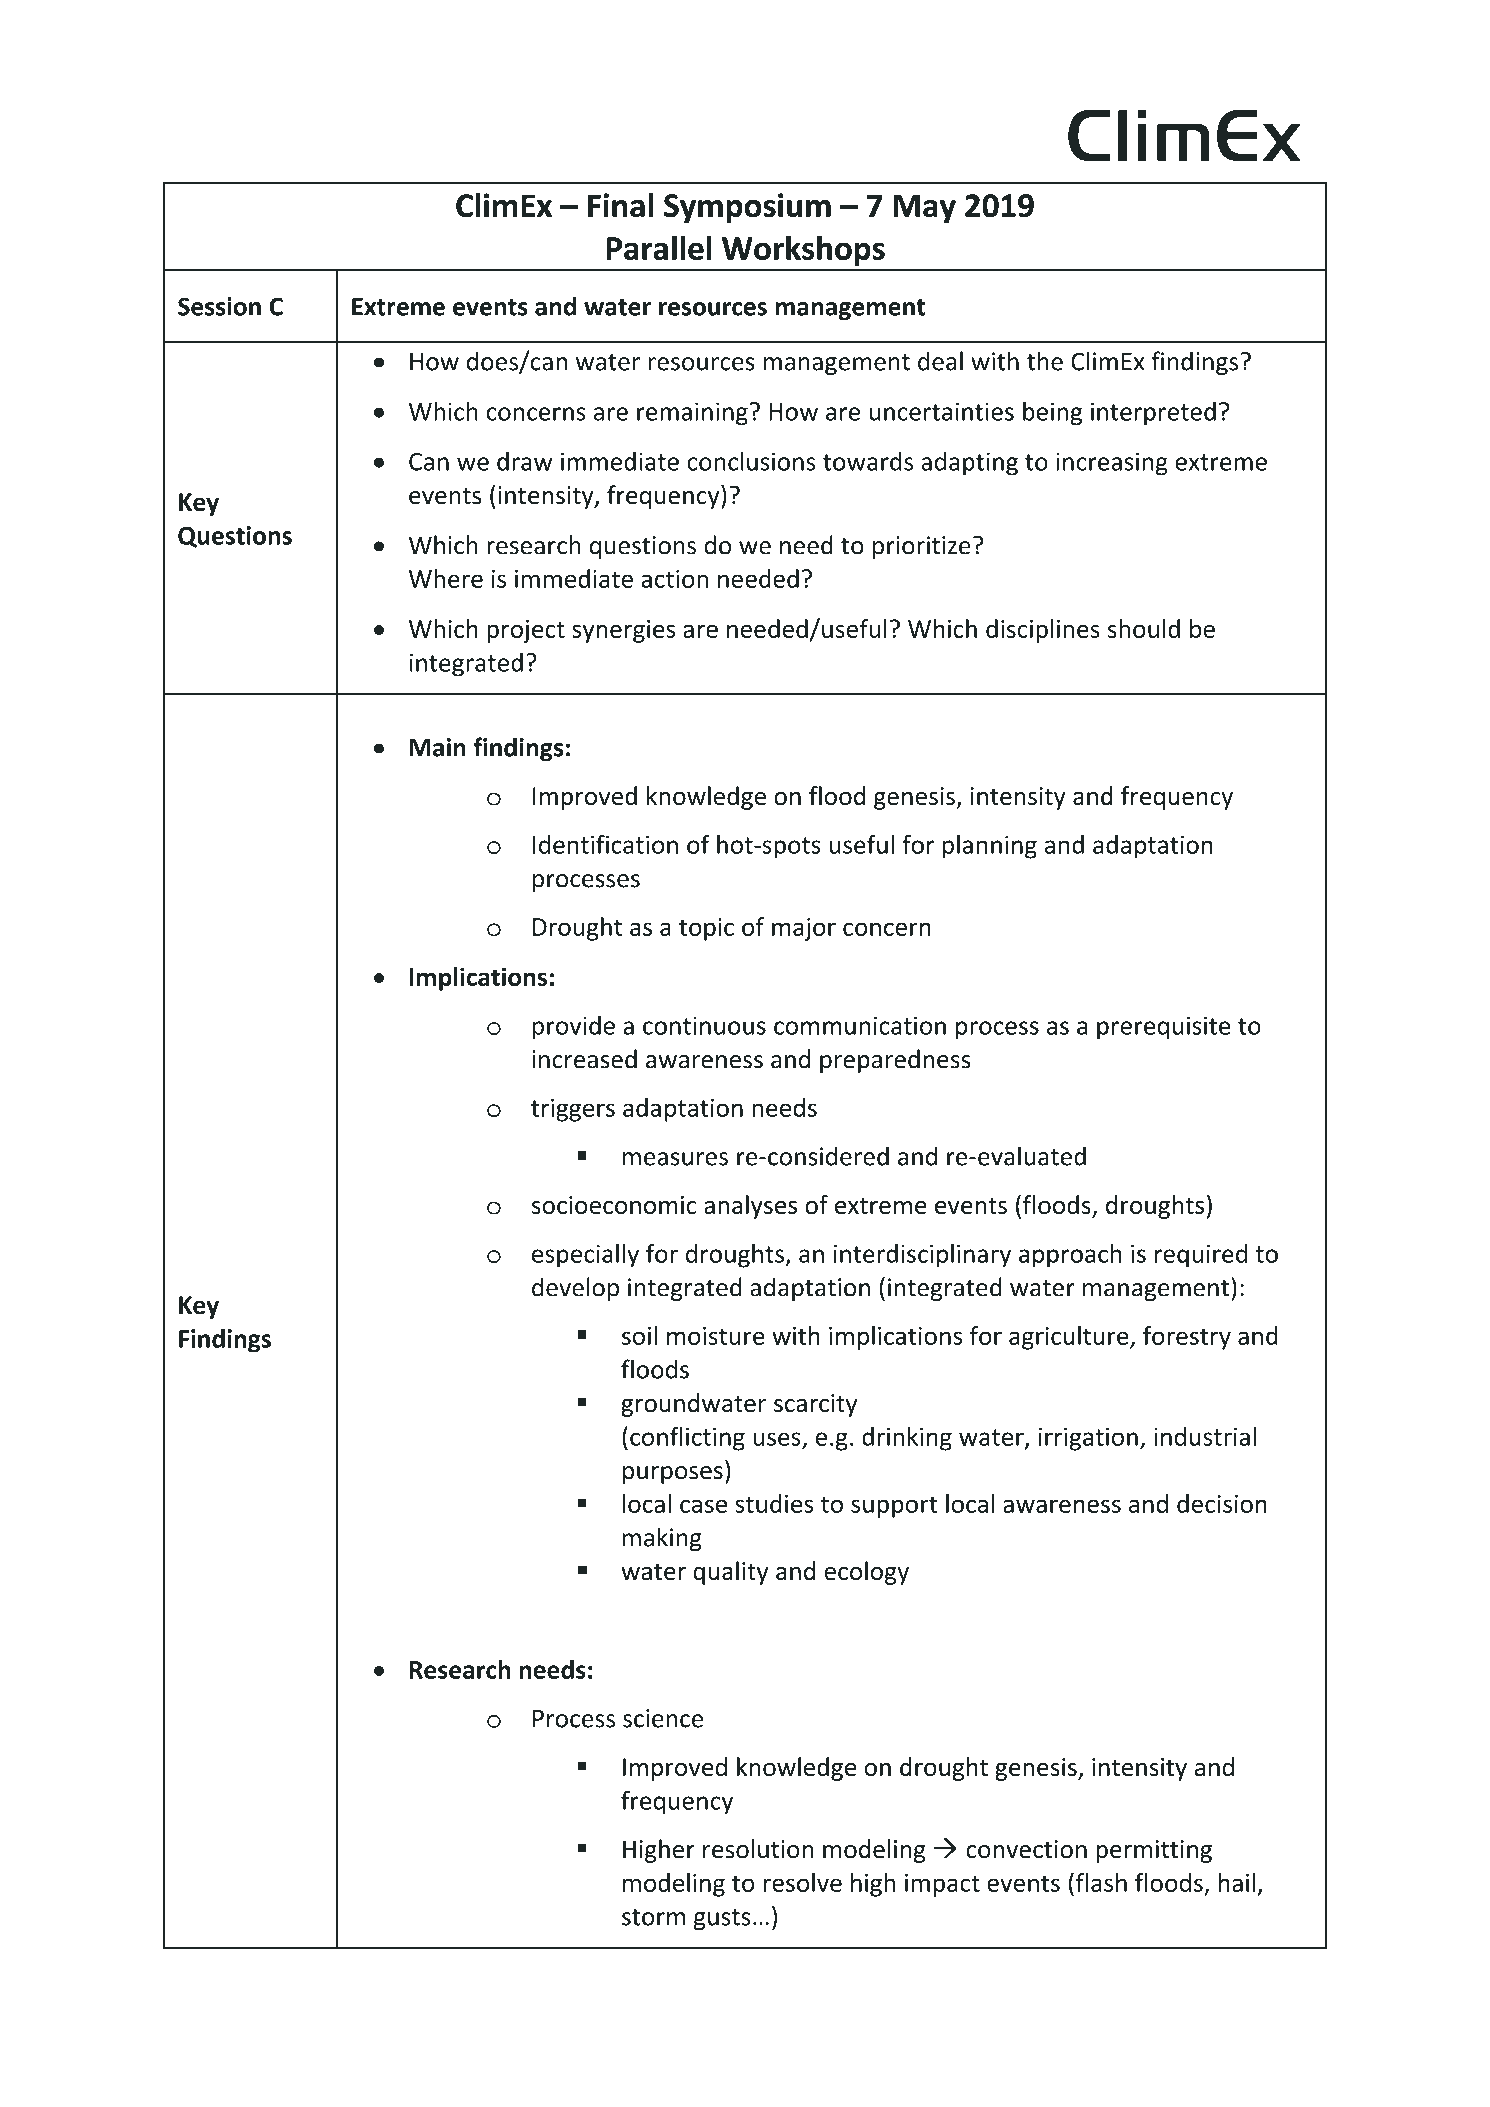 The width and height of the document is (1490, 2107). What do you see at coordinates (1045, 361) in the document?
I see `the` at bounding box center [1045, 361].
